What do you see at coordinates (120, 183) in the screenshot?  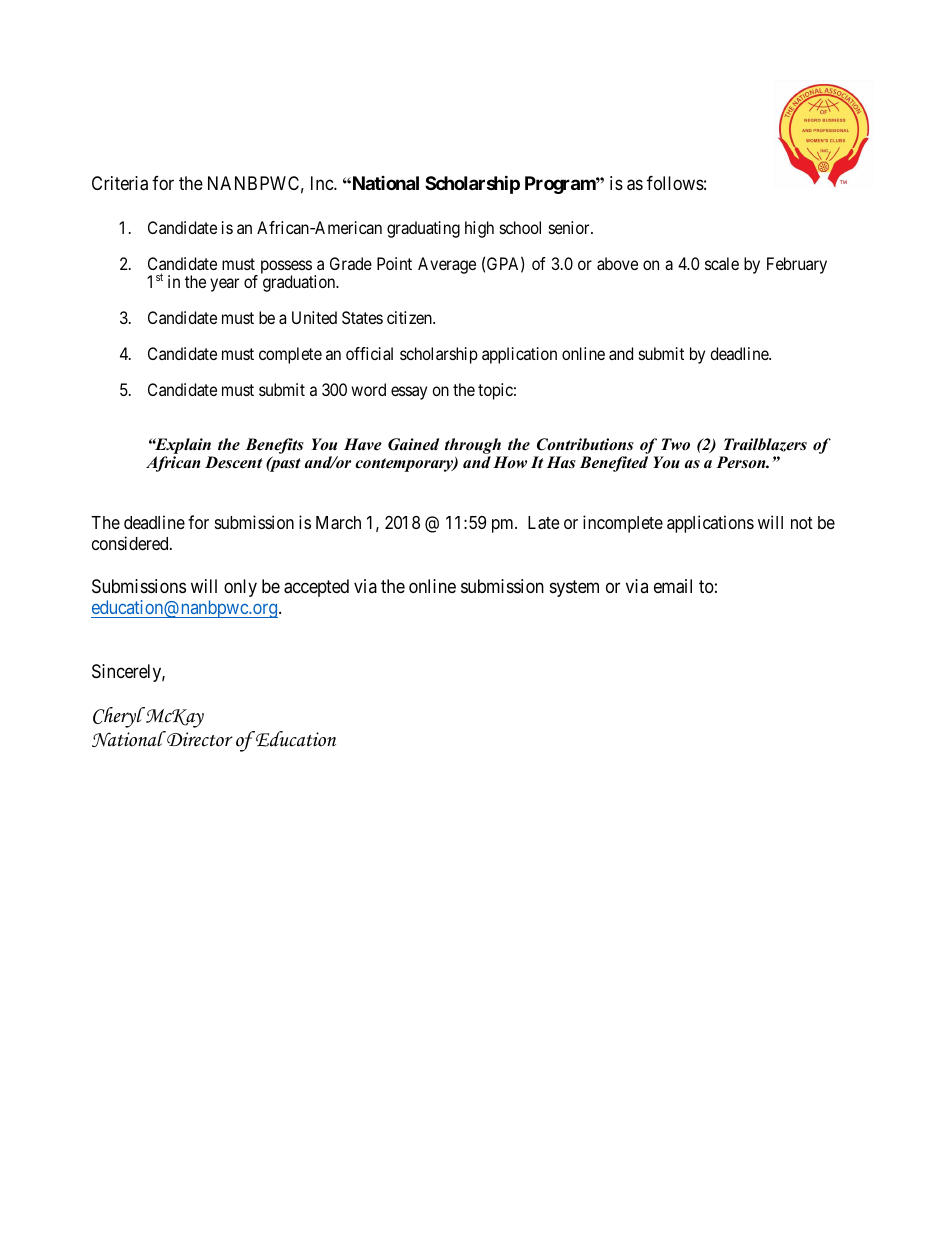 I see `Criteria` at bounding box center [120, 183].
